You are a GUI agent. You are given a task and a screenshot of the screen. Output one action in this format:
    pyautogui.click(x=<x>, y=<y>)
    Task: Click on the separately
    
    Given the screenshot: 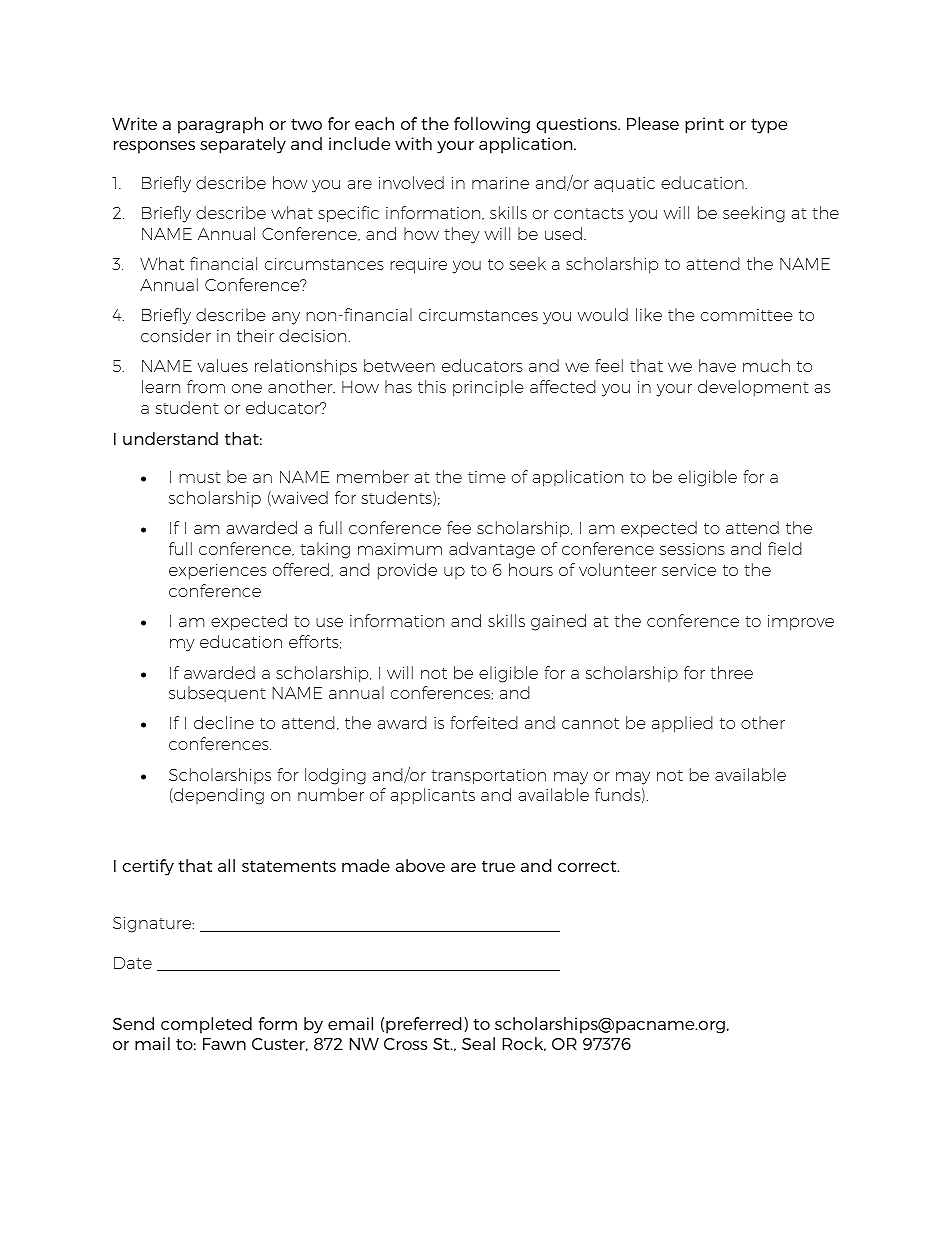 What is the action you would take?
    pyautogui.click(x=243, y=145)
